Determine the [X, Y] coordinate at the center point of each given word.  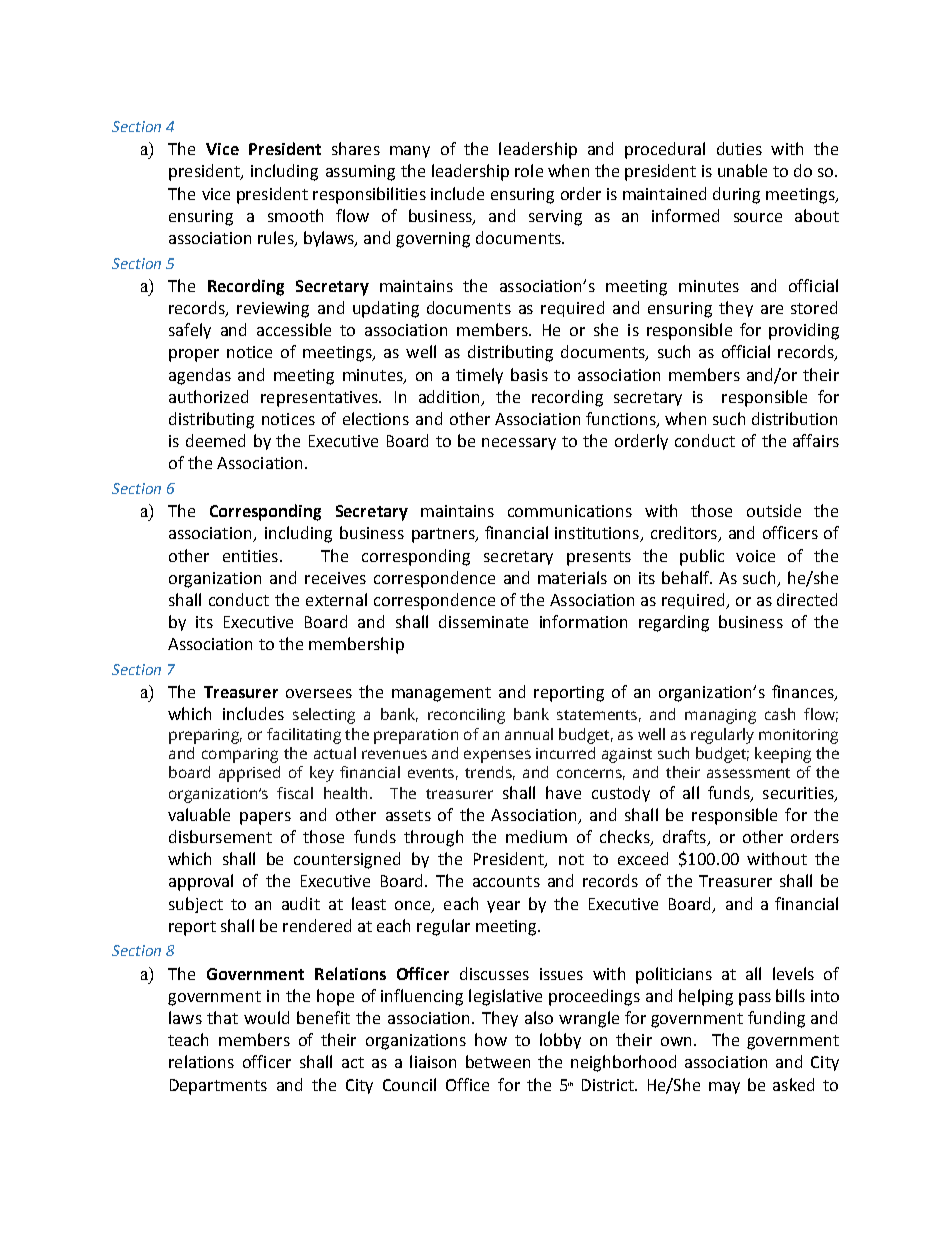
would [266, 1017]
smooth [295, 215]
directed [807, 599]
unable [742, 170]
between [498, 1061]
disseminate [483, 621]
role [529, 170]
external [336, 599]
